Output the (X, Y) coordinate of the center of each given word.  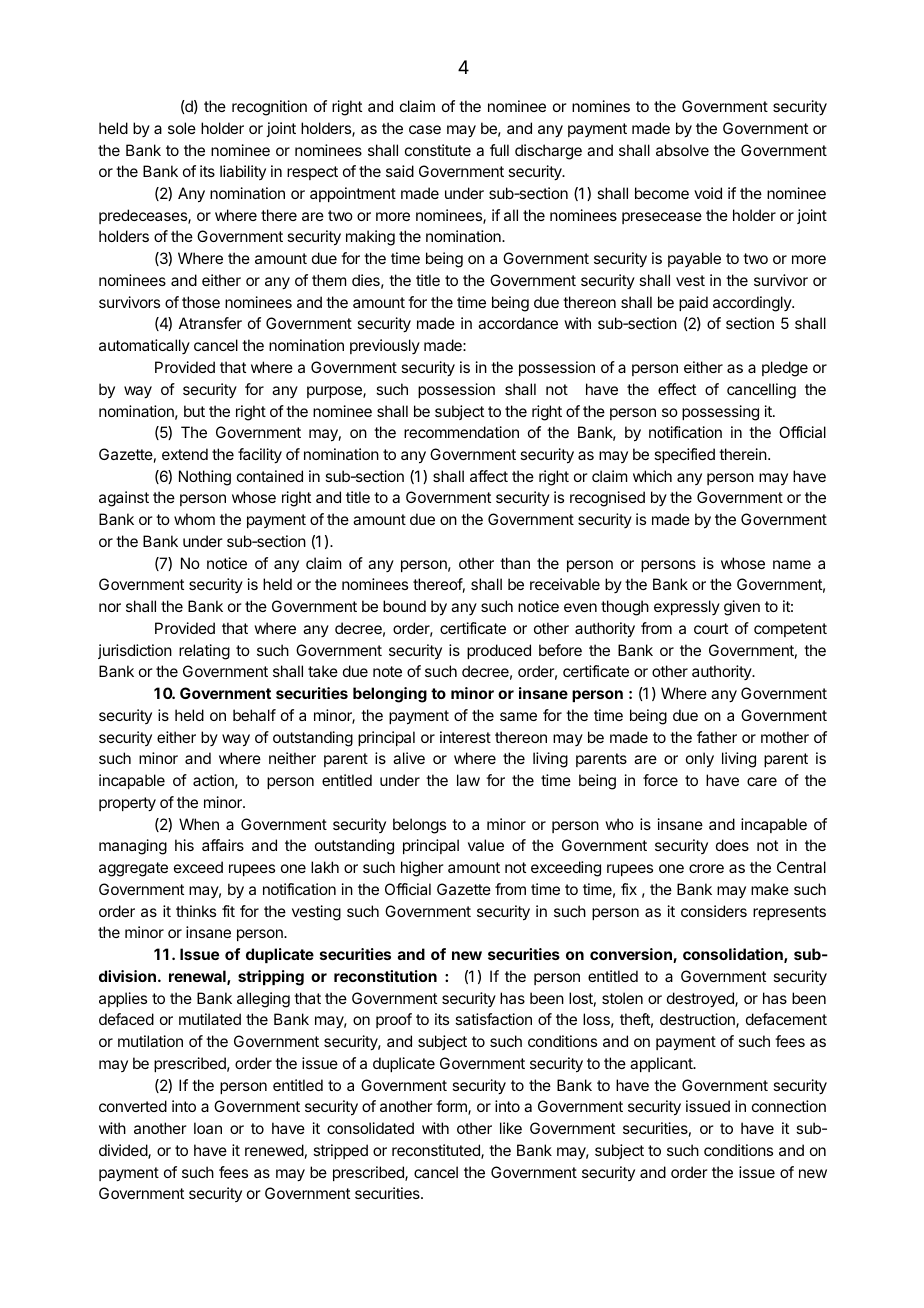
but (194, 411)
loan (208, 1128)
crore (706, 868)
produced (499, 651)
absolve (682, 150)
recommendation (461, 432)
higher (422, 869)
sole (182, 128)
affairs (223, 845)
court (711, 628)
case (425, 129)
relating (204, 652)
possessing (720, 413)
